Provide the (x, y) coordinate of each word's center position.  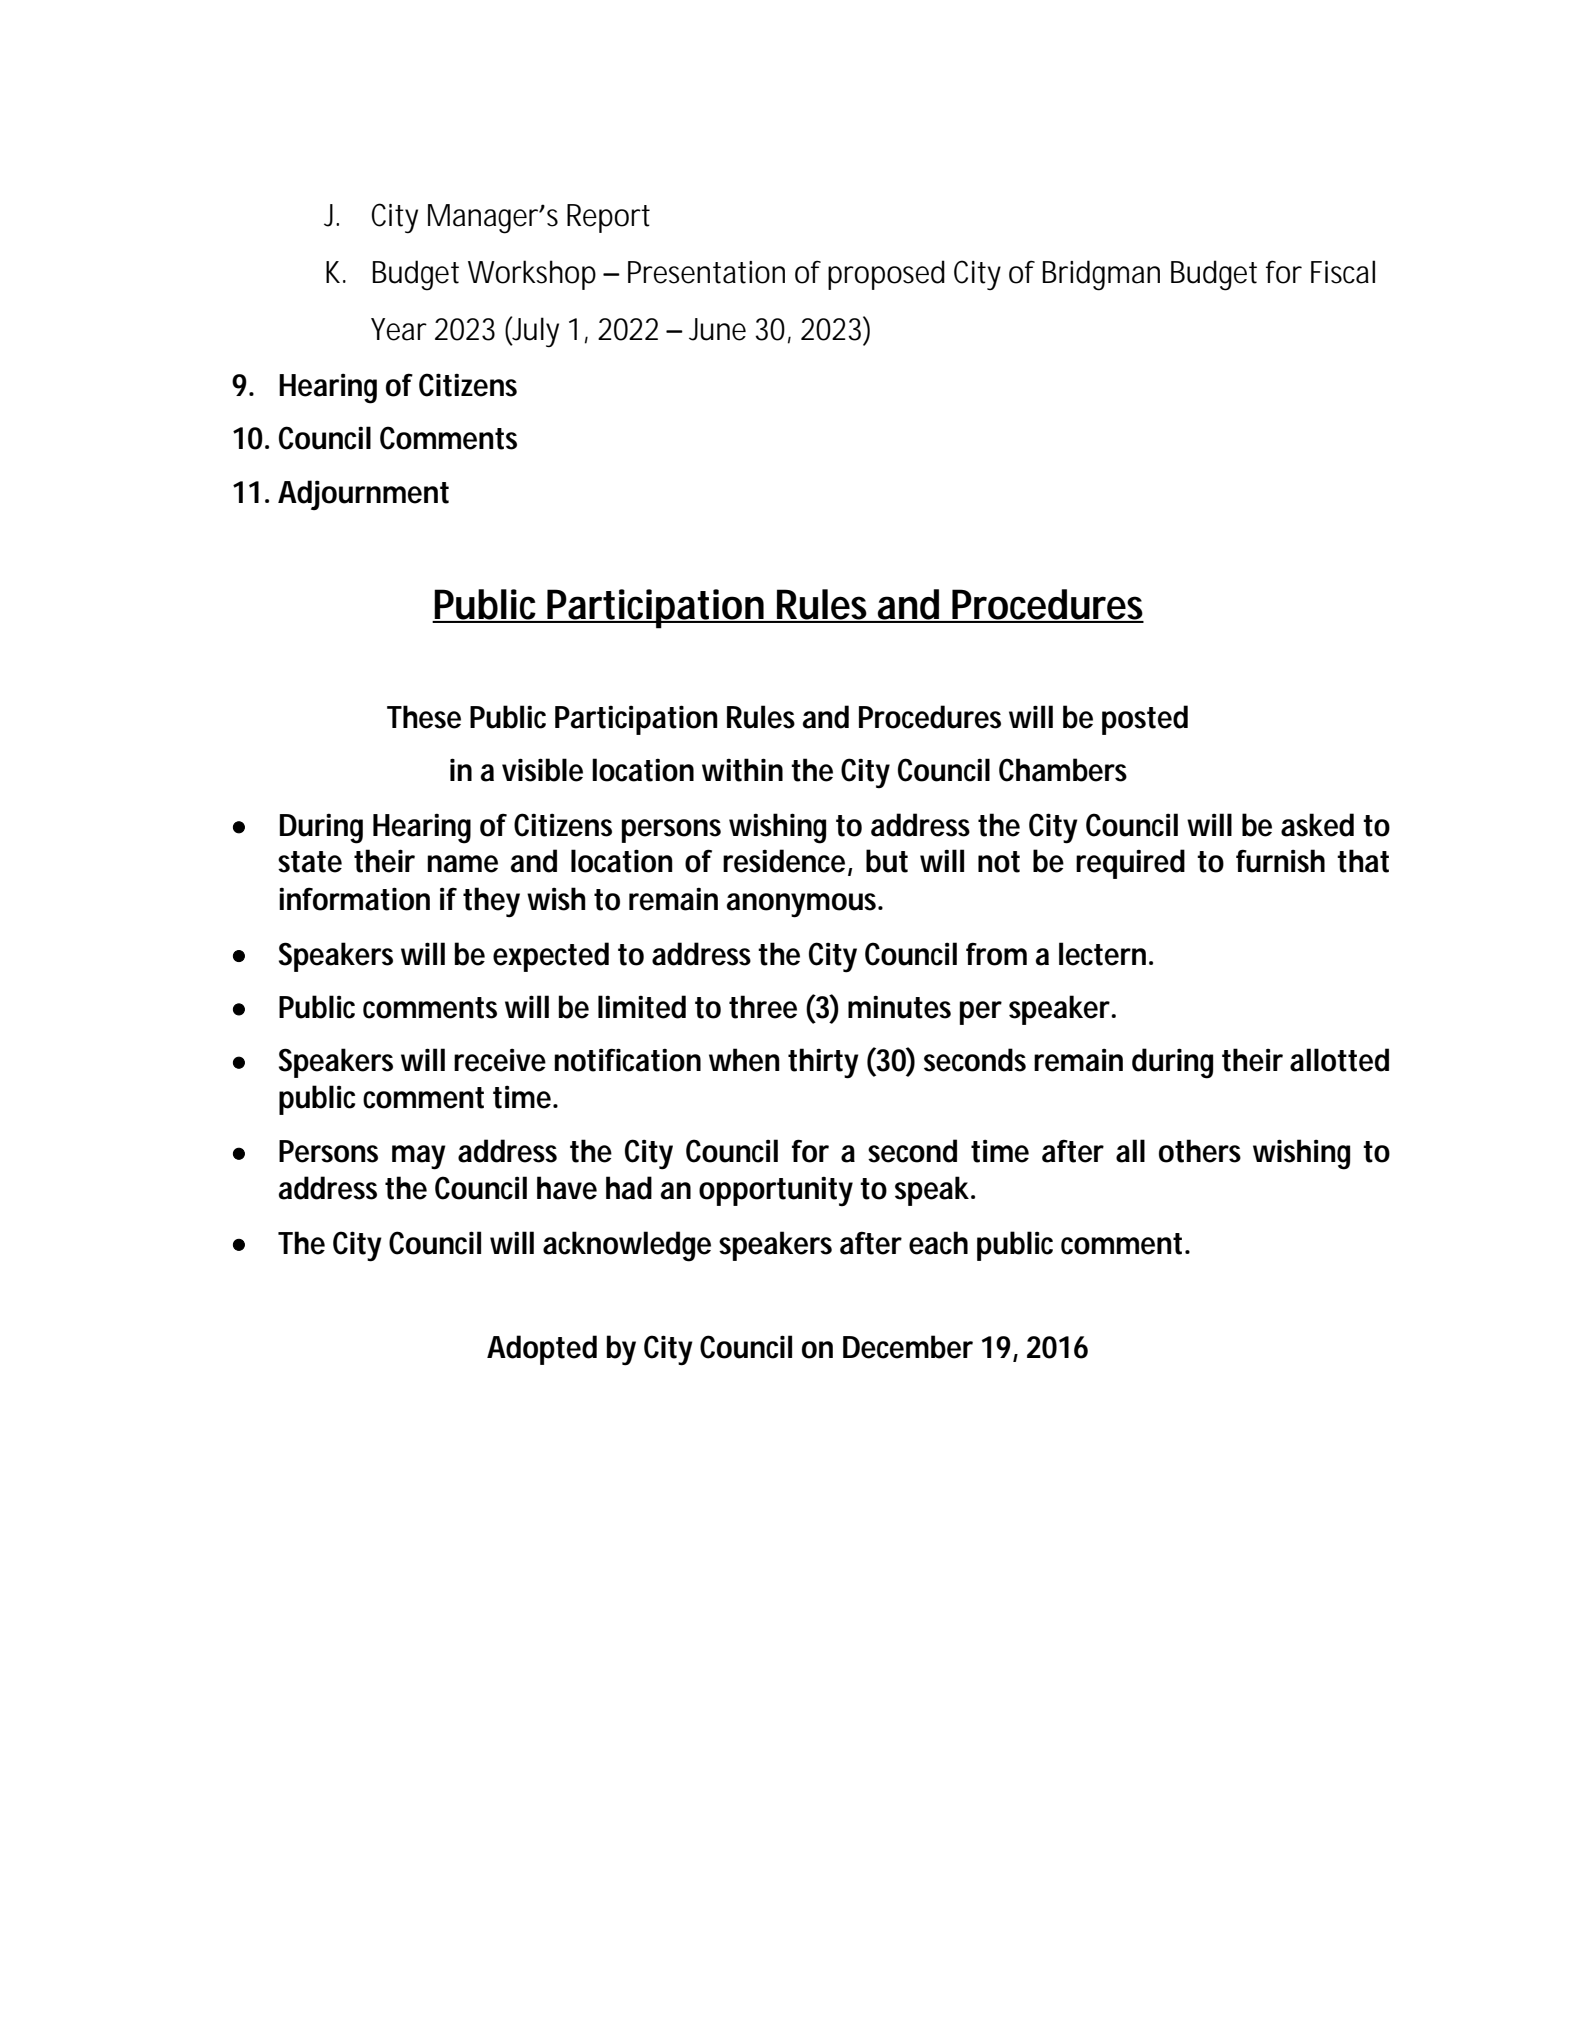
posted (1145, 720)
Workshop (532, 275)
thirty (823, 1063)
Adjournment (363, 495)
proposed (886, 275)
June (717, 329)
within (742, 770)
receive (500, 1060)
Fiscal (1343, 272)
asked (1317, 825)
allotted (1339, 1060)
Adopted (542, 1350)
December (908, 1347)
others (1200, 1151)
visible (542, 770)
